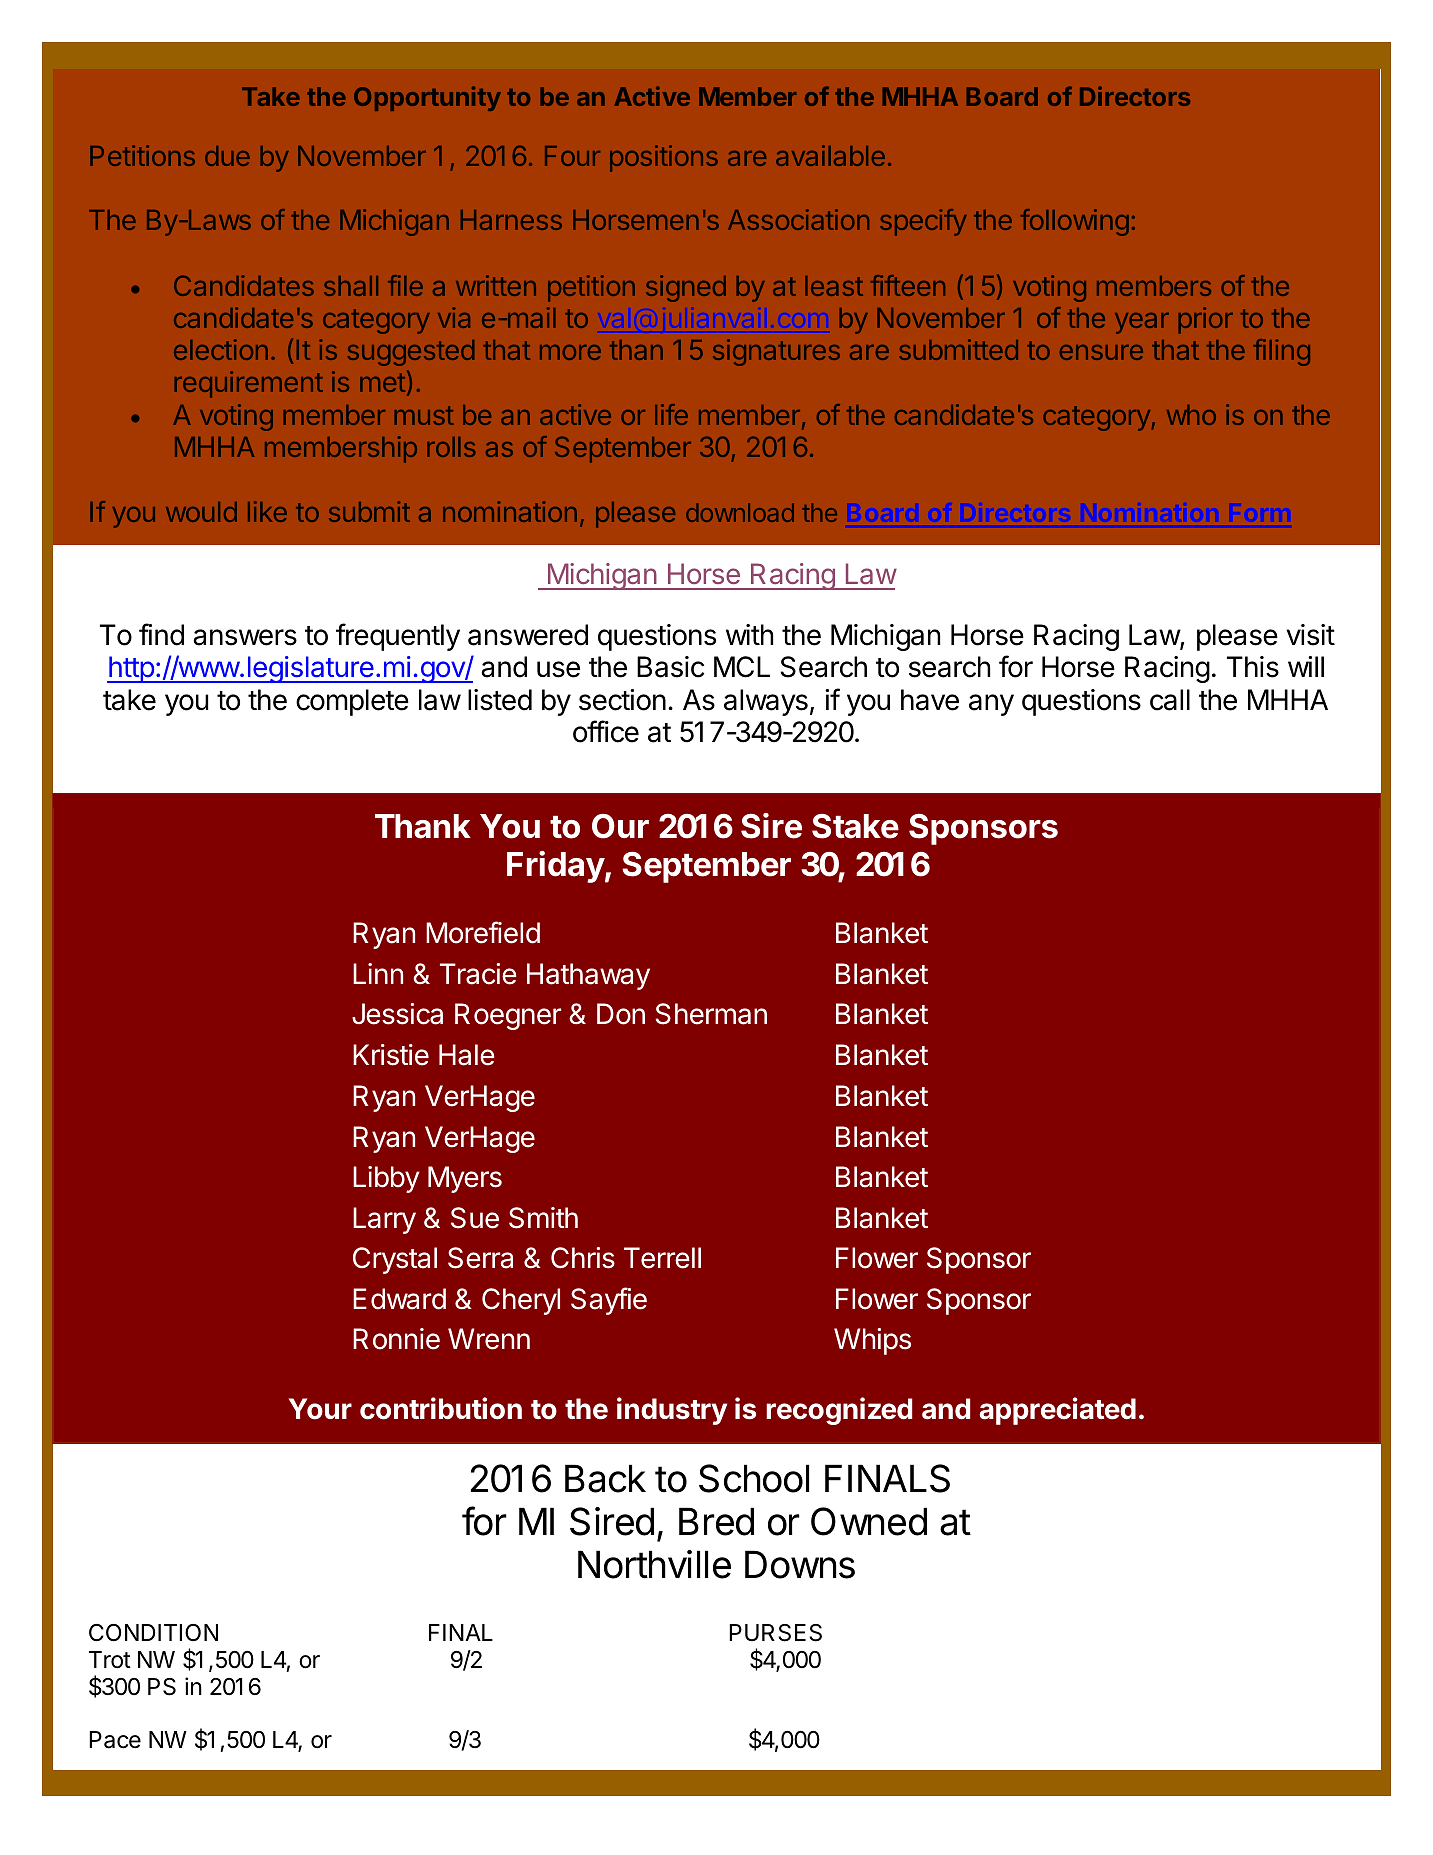  What do you see at coordinates (227, 156) in the screenshot?
I see `due` at bounding box center [227, 156].
